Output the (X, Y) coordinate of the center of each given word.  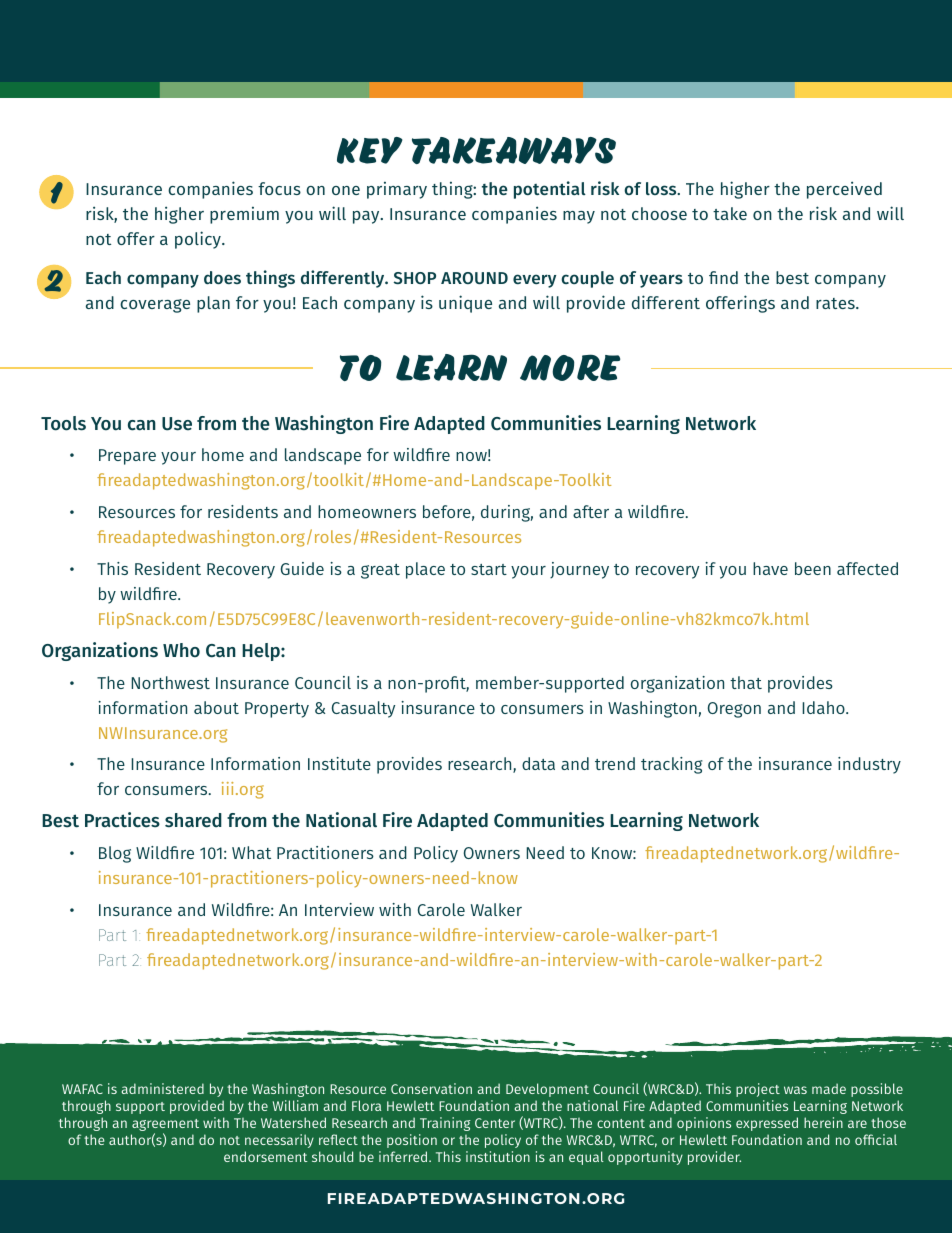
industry (869, 765)
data (538, 763)
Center (495, 1123)
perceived (844, 190)
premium (244, 215)
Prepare (127, 457)
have (770, 568)
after (591, 511)
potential (550, 190)
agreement (165, 1126)
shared (193, 820)
